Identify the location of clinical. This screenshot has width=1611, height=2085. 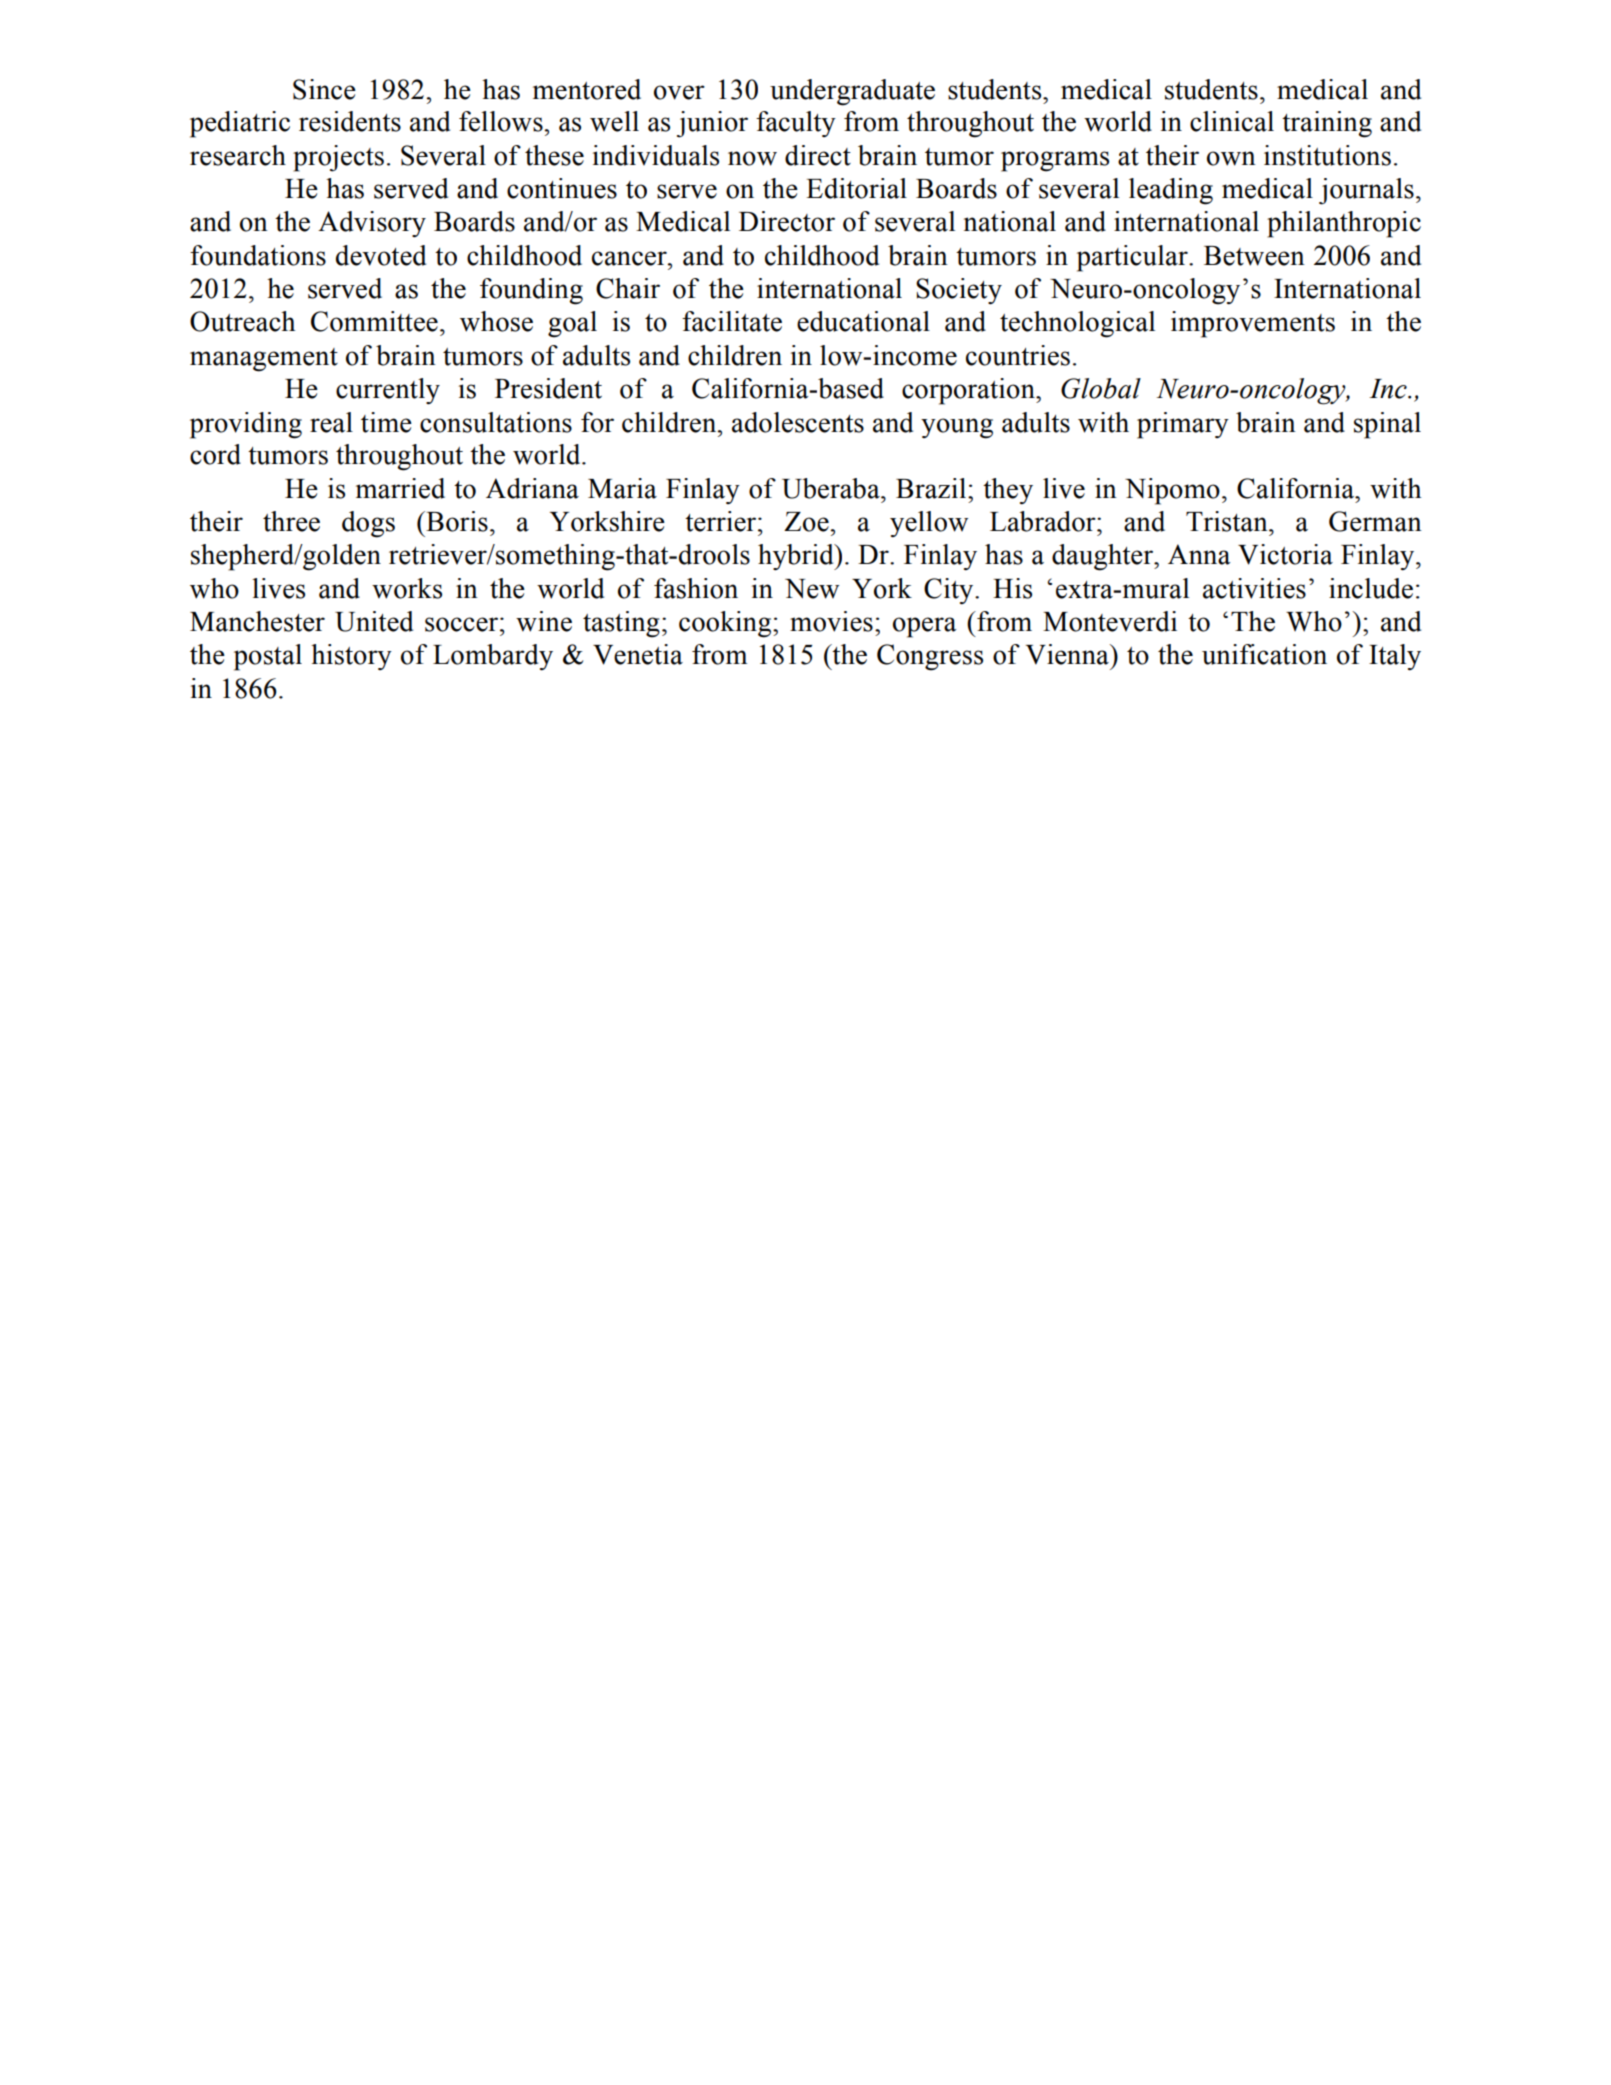
(1232, 121).
